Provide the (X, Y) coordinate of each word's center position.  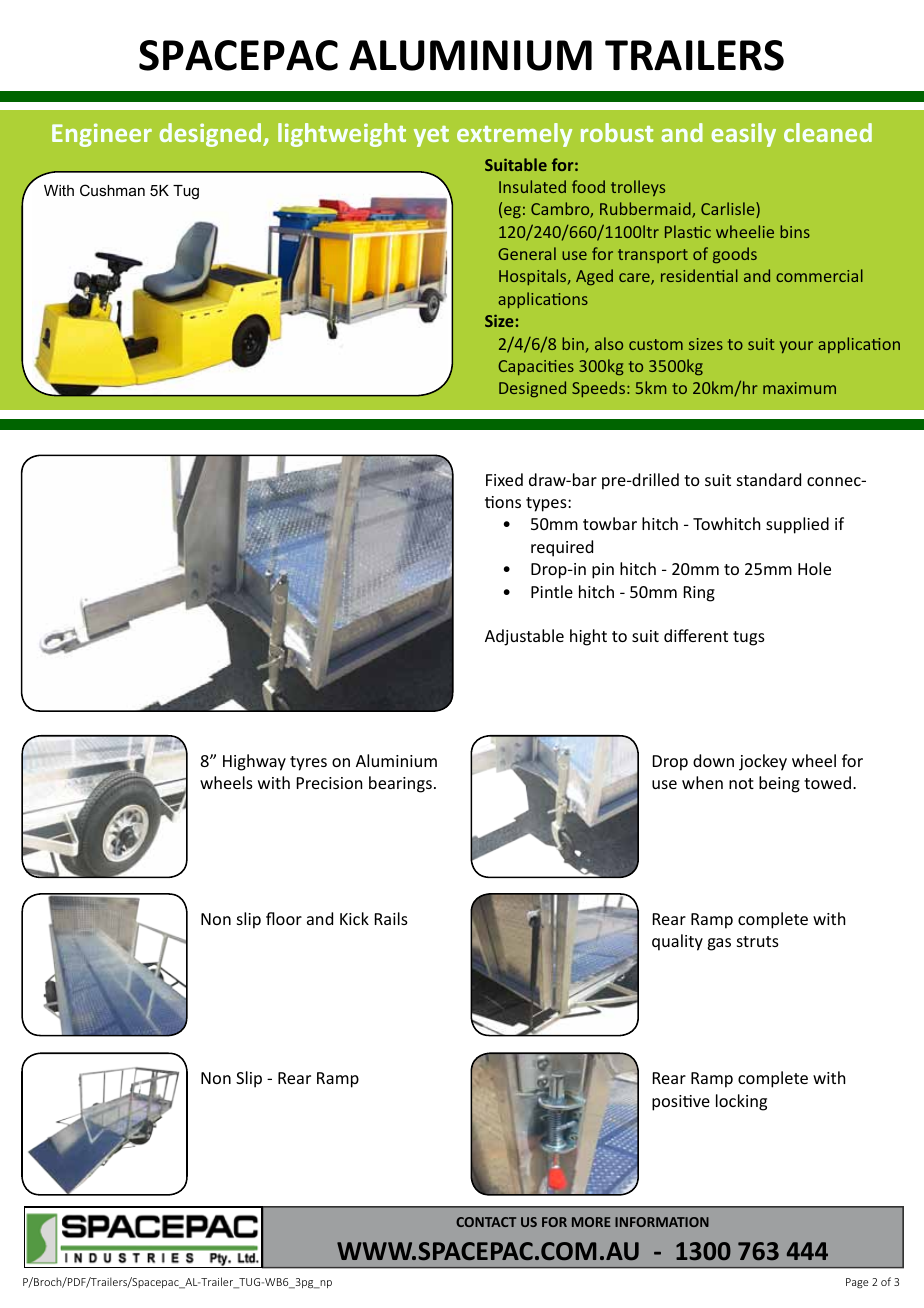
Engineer (102, 135)
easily (743, 135)
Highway (254, 762)
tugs (749, 638)
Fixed (504, 479)
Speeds (600, 389)
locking (741, 1102)
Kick (354, 918)
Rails (391, 918)
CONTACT (486, 1222)
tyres (308, 763)
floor (284, 918)
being (779, 784)
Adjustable (524, 637)
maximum (799, 388)
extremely (514, 135)
